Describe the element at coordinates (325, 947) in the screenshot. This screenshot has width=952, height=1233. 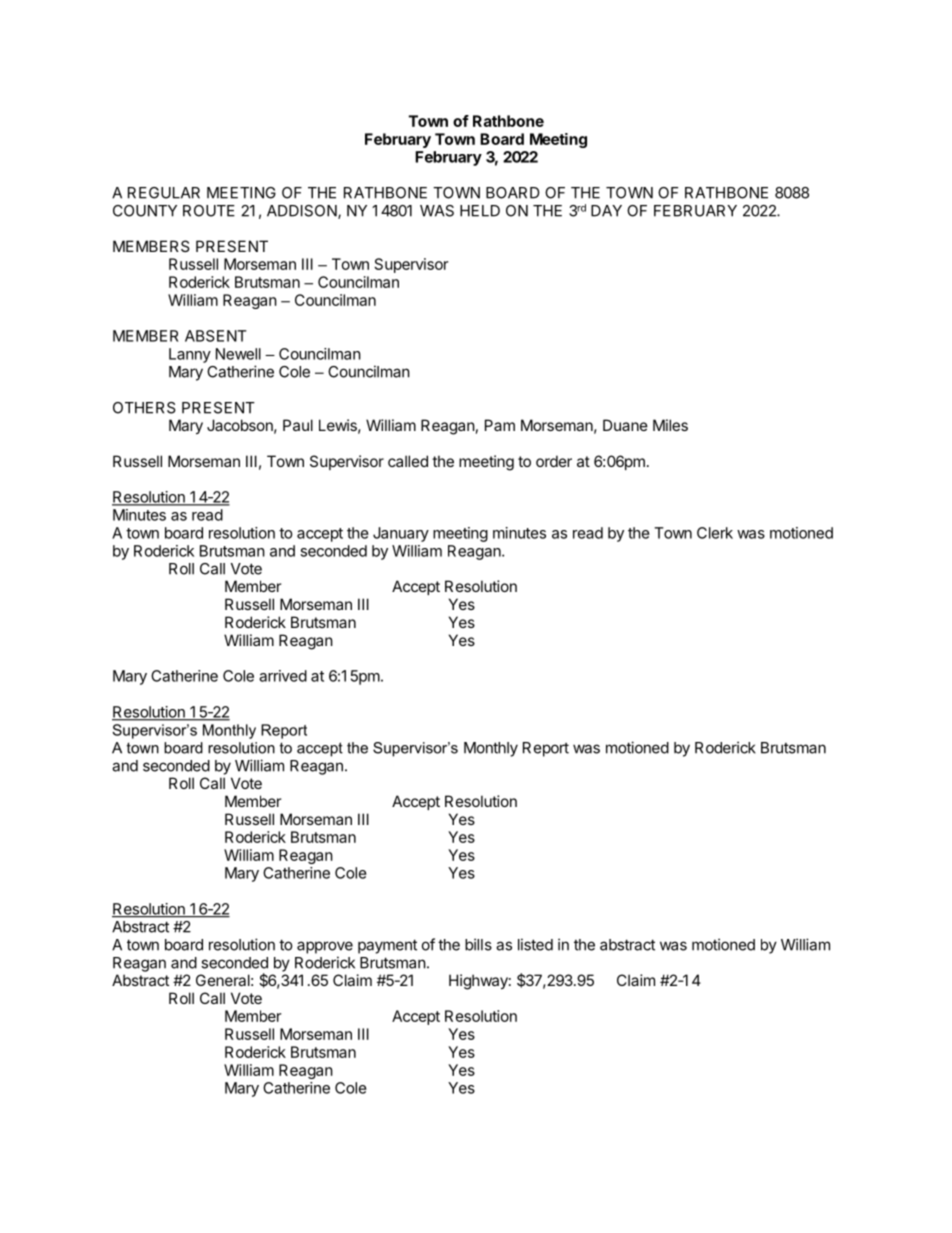
I see `approve` at that location.
